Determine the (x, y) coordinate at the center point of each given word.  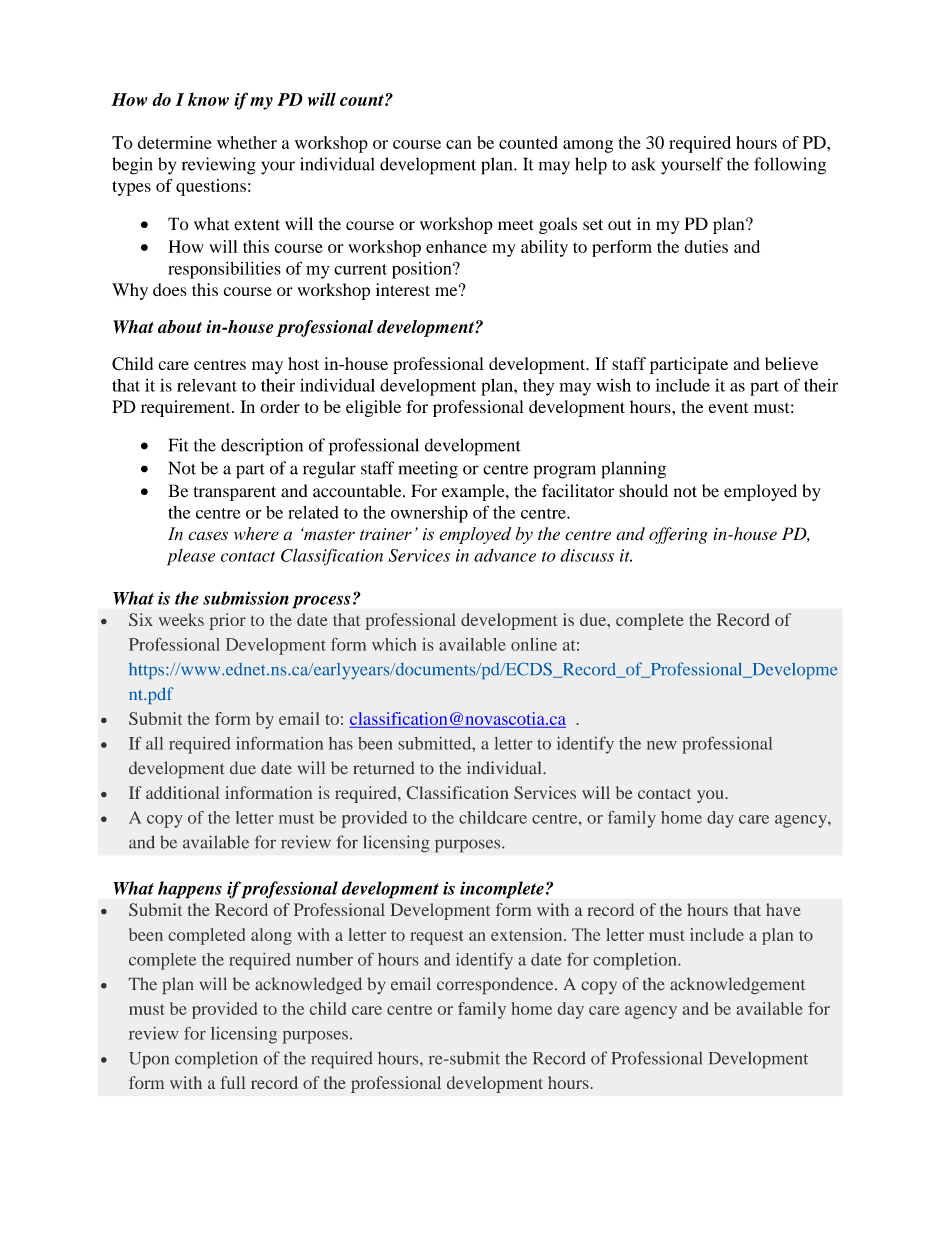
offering (678, 535)
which (394, 644)
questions (211, 187)
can (459, 144)
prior (227, 621)
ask (643, 164)
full (233, 1082)
